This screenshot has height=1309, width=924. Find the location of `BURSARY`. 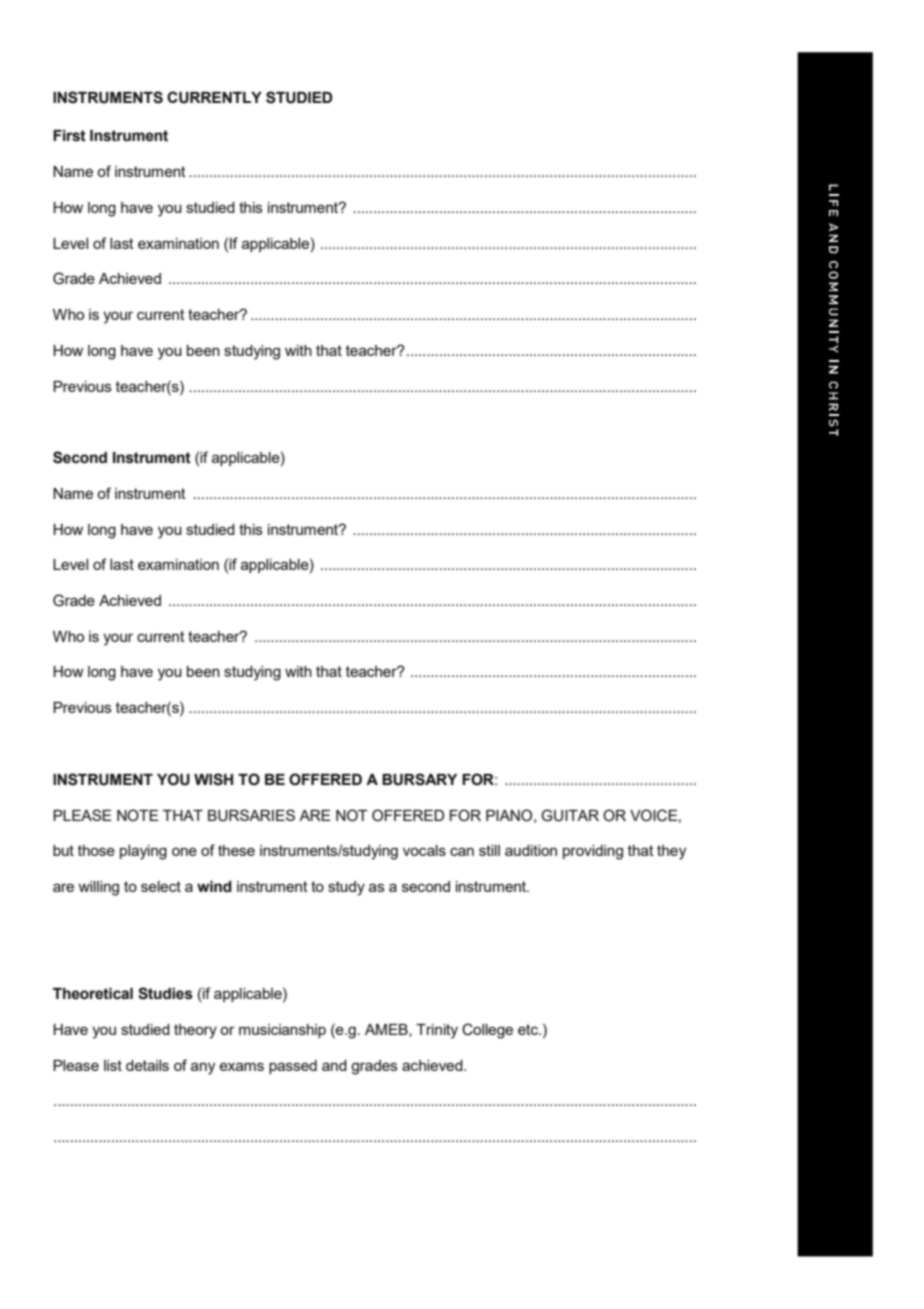

BURSARY is located at coordinates (419, 779).
